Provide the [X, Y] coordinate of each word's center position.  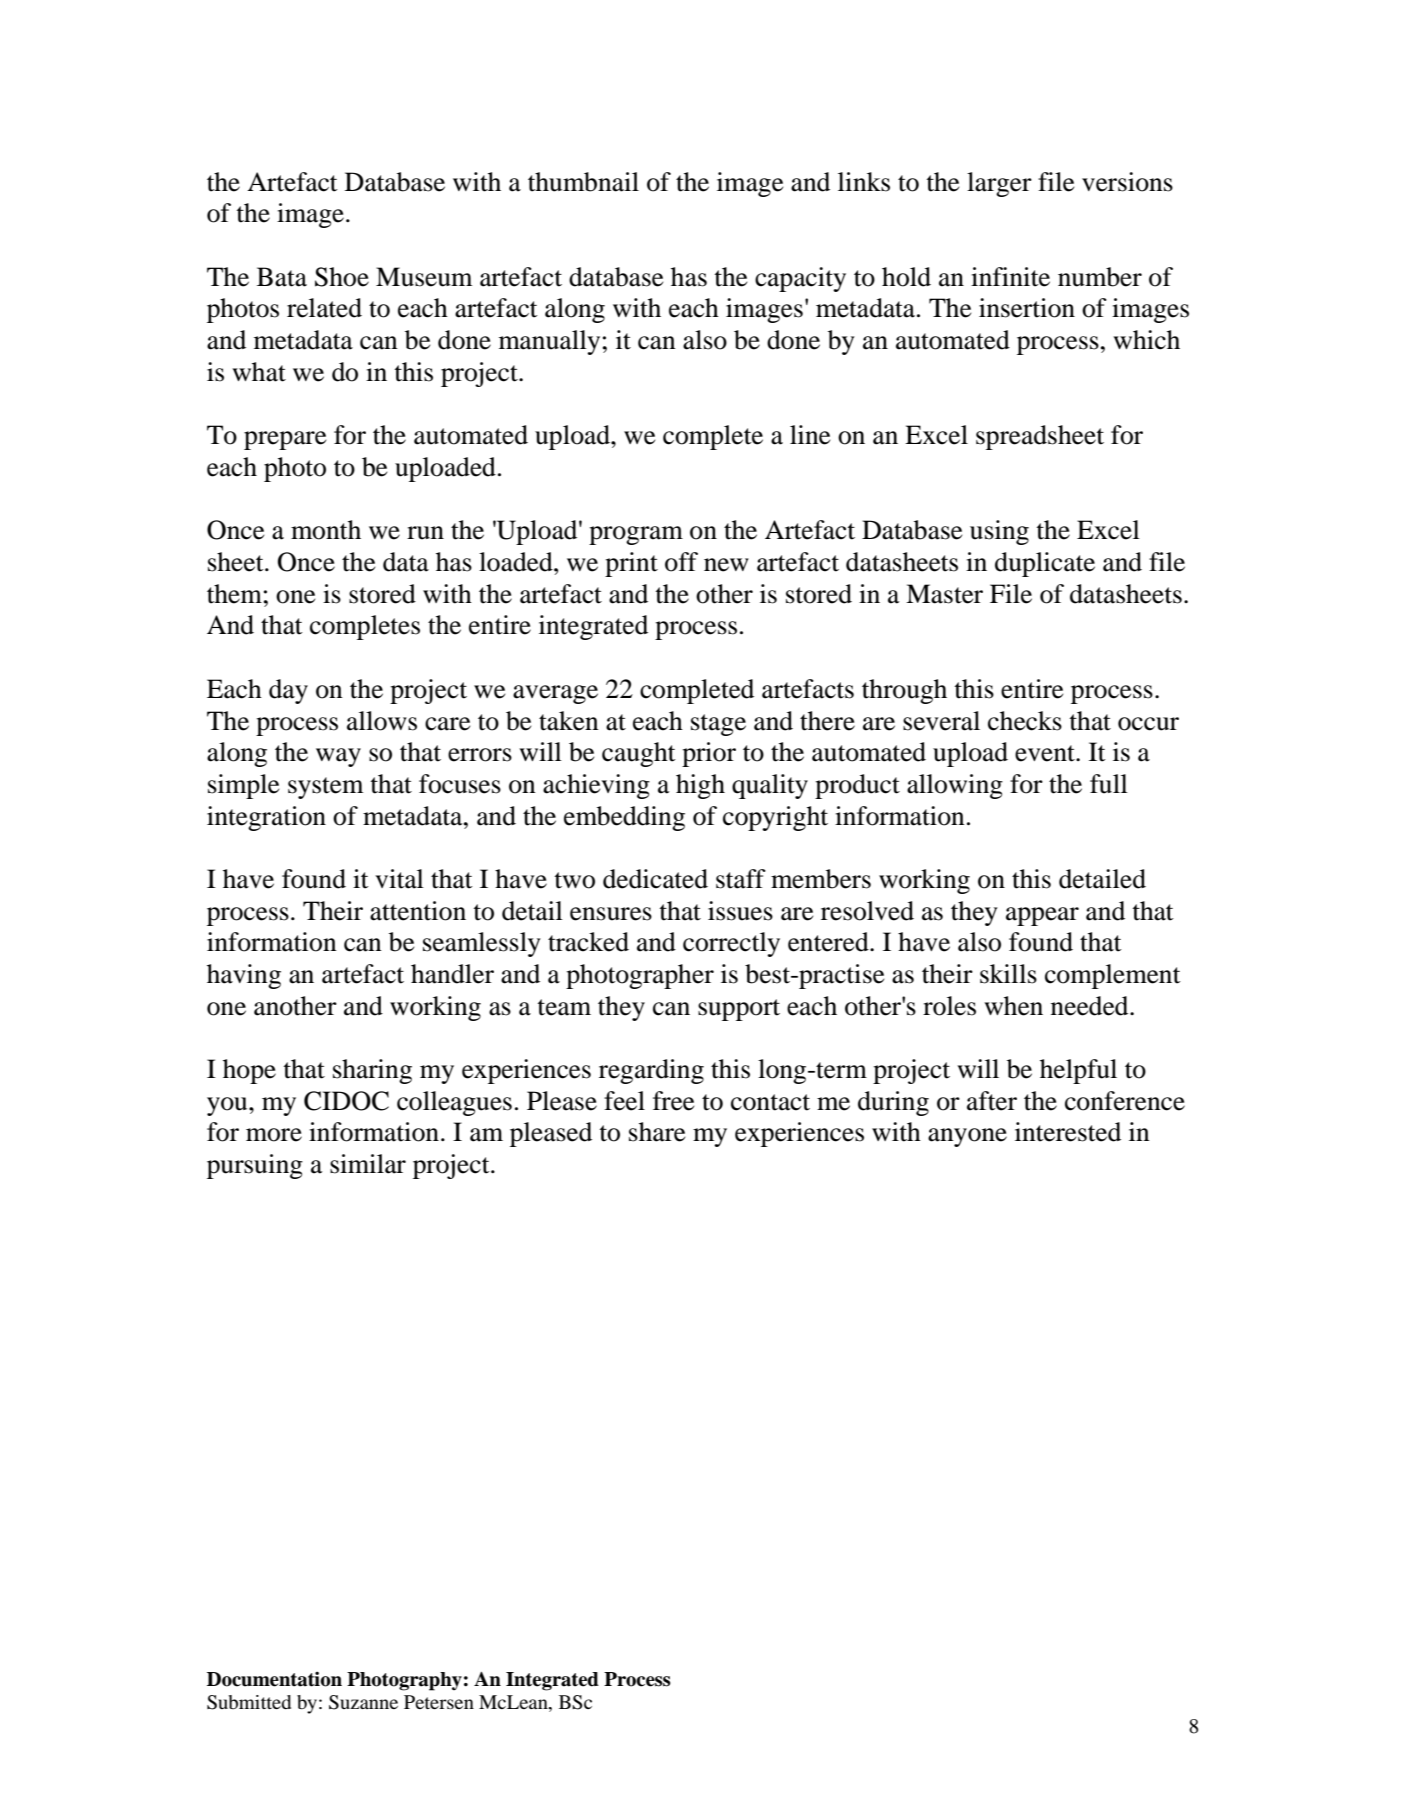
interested [1068, 1132]
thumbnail [583, 182]
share [657, 1132]
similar [368, 1164]
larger [999, 184]
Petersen [439, 1702]
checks [1025, 721]
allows [382, 721]
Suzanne [363, 1702]
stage [718, 725]
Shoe [342, 277]
